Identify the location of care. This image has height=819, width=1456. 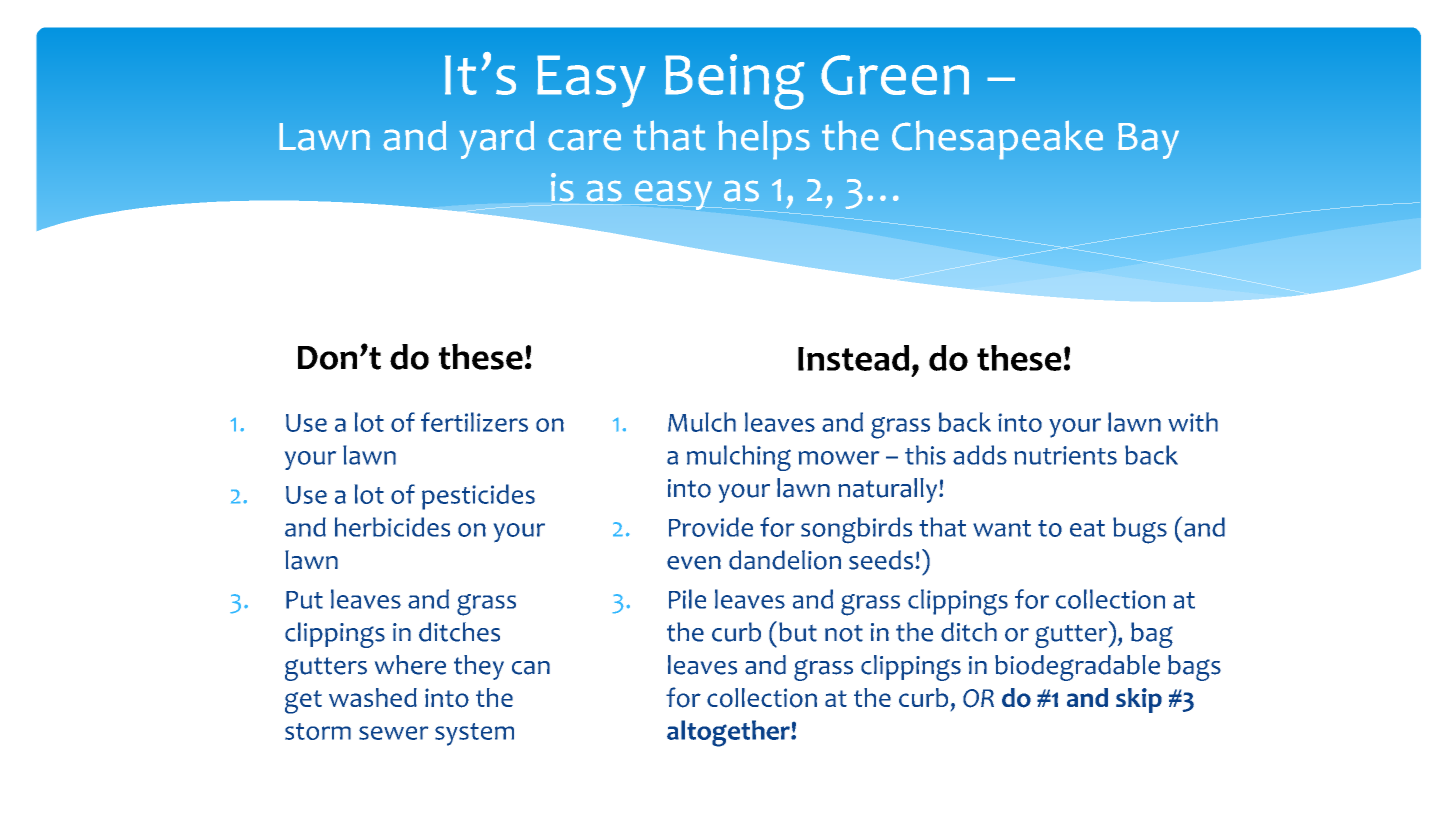
(584, 140).
